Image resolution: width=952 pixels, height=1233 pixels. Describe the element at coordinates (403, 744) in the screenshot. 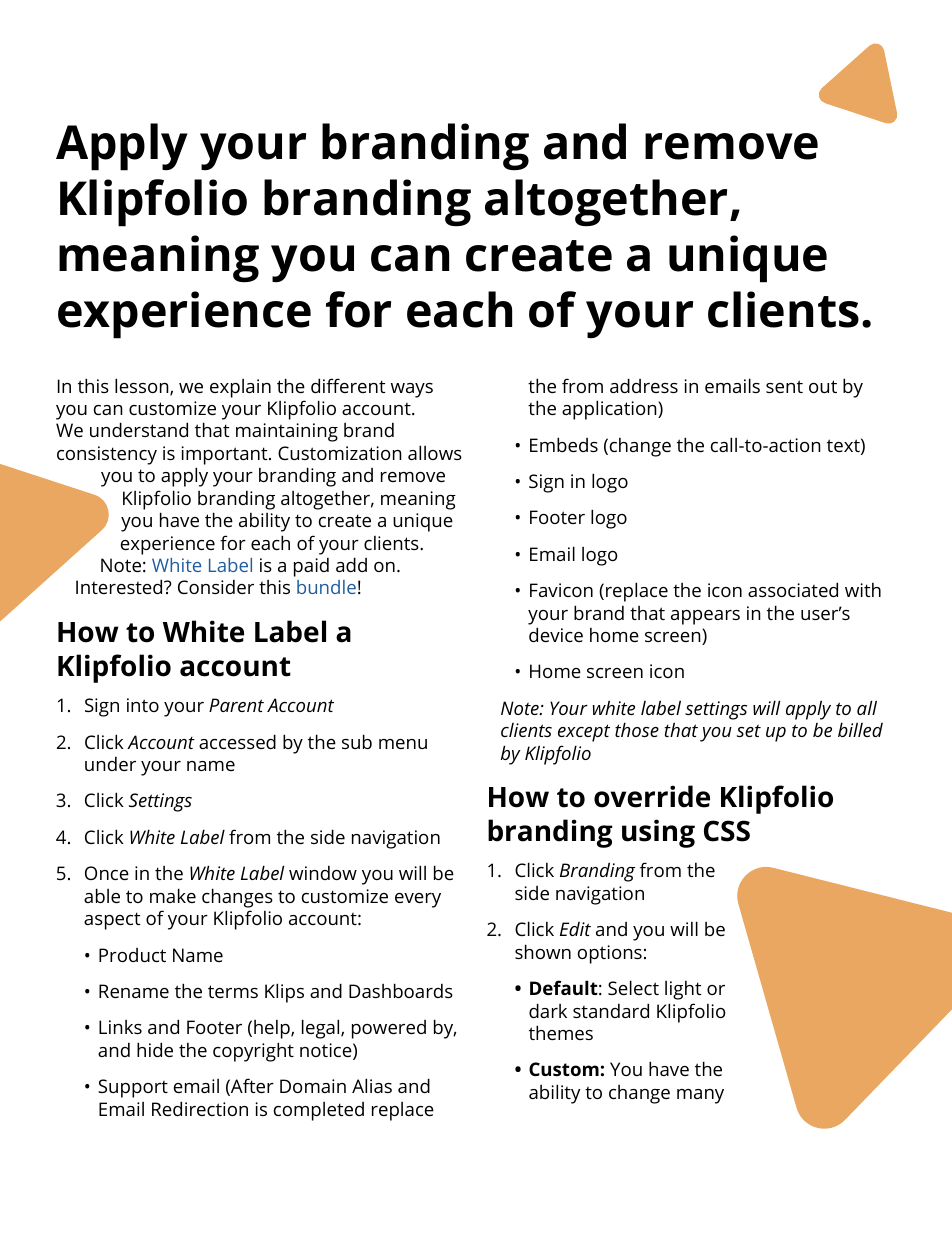

I see `menu` at that location.
